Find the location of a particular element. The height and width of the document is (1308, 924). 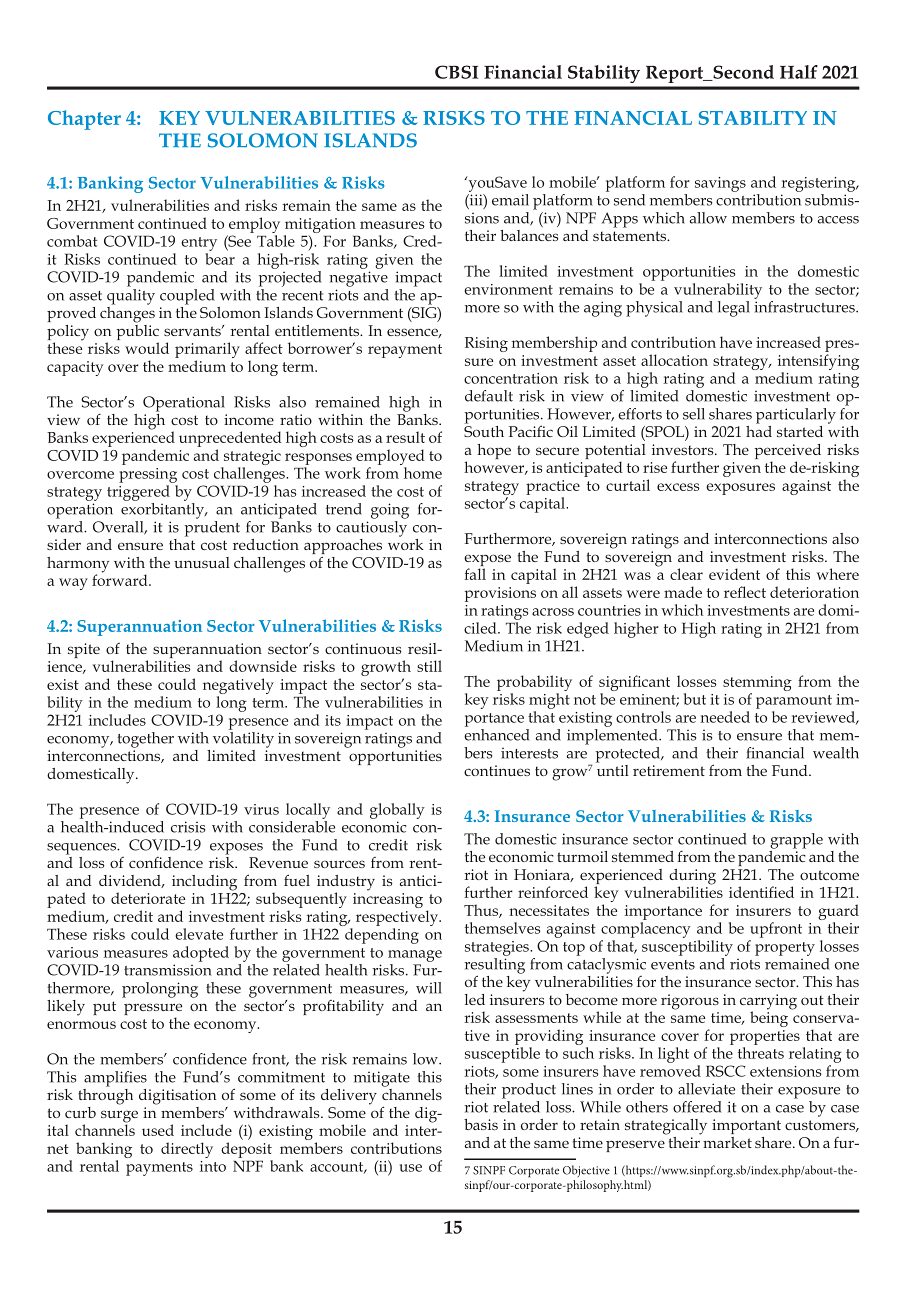

intensifying is located at coordinates (818, 362).
